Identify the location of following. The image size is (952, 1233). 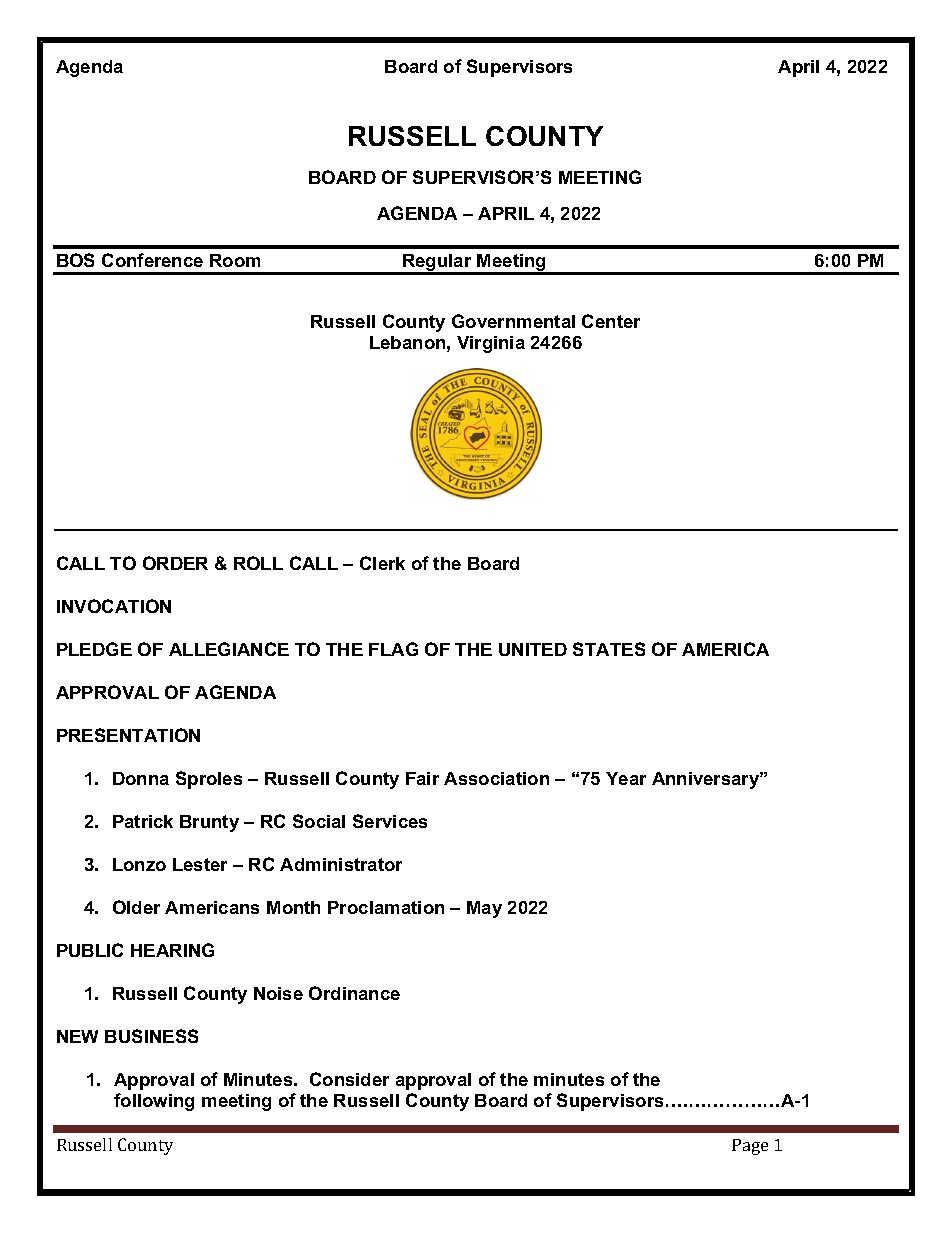
(154, 1102).
